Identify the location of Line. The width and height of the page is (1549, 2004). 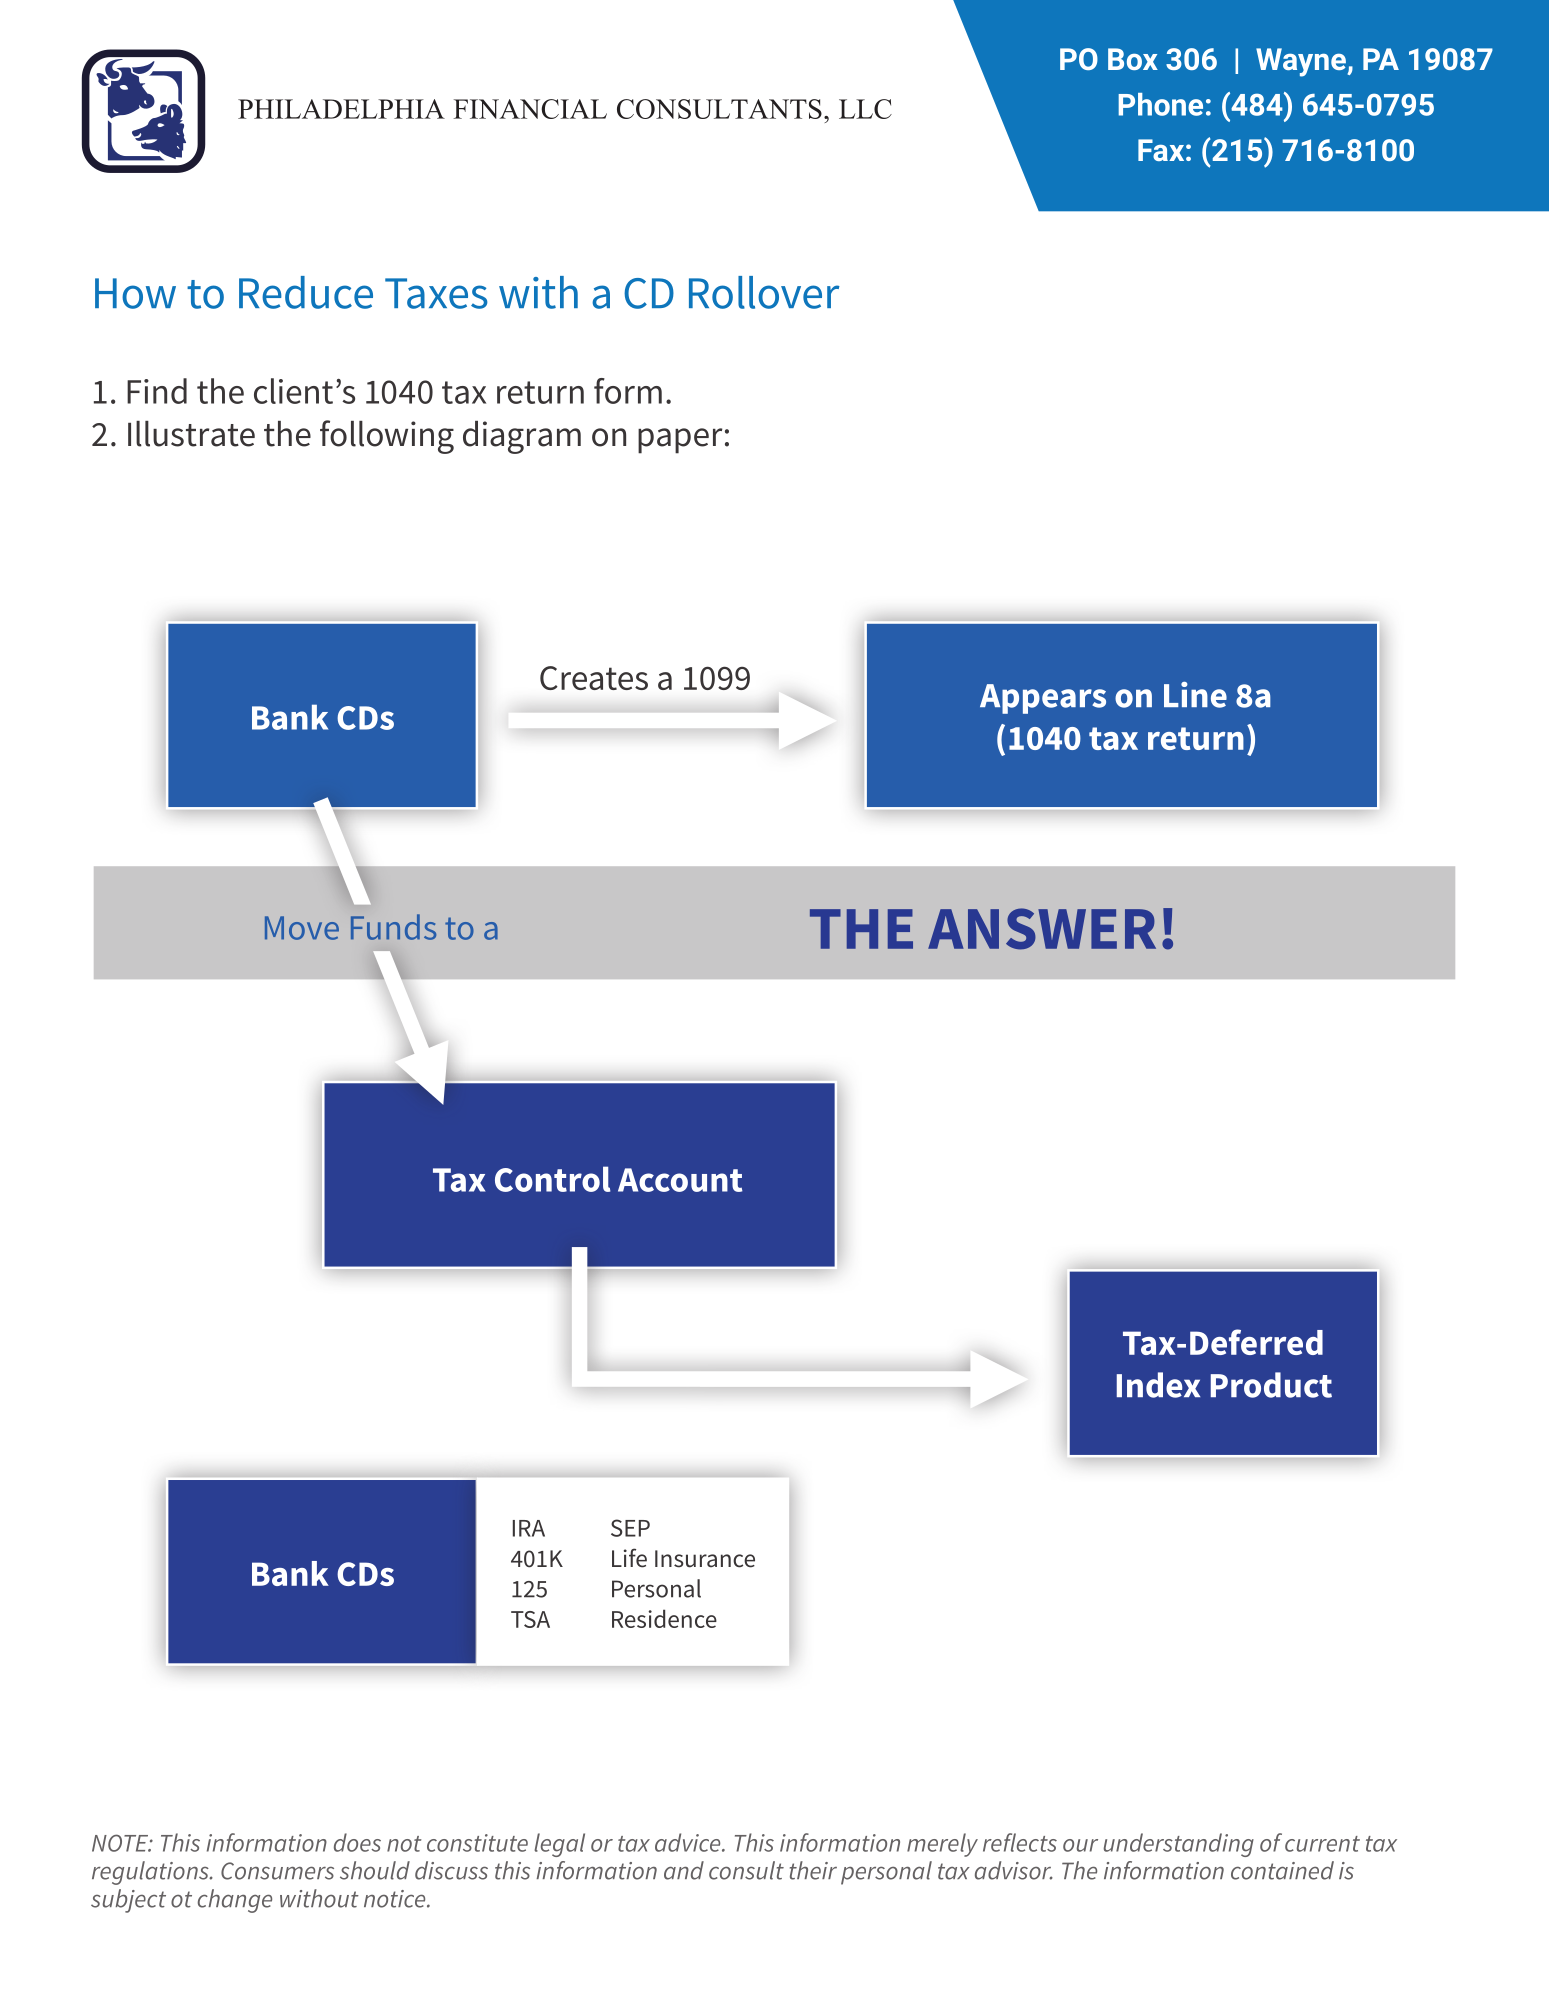
(1195, 695).
